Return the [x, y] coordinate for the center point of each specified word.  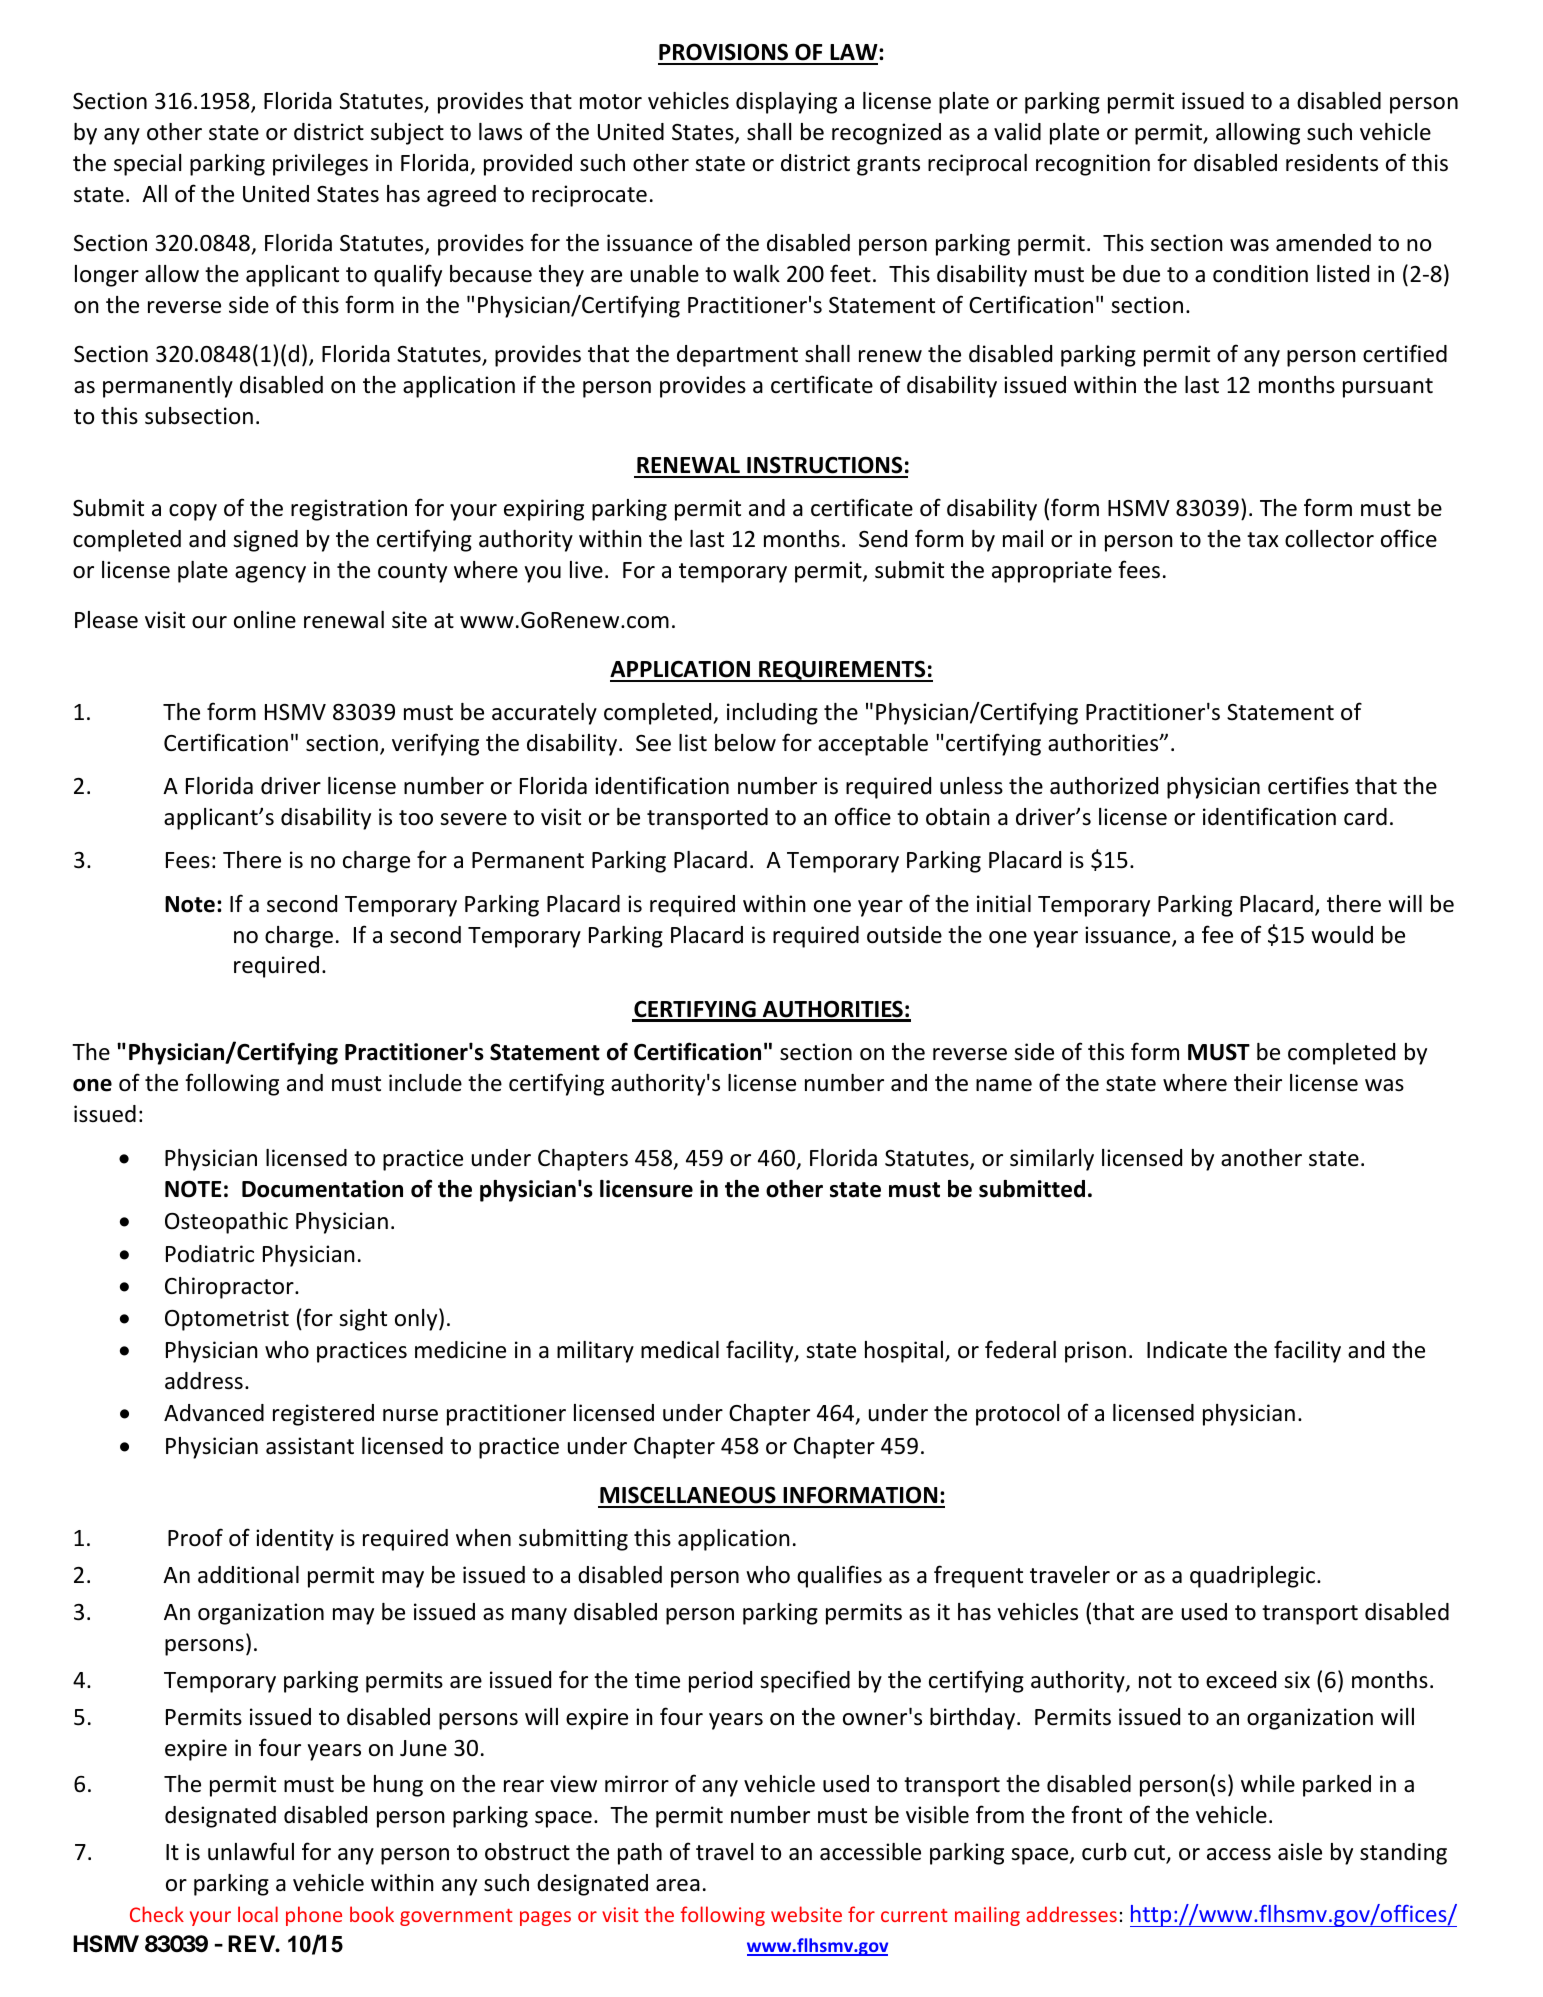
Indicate [1187, 1350]
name [1004, 1085]
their [1258, 1083]
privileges [320, 165]
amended [1323, 243]
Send [883, 539]
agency [270, 574]
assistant [310, 1446]
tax [1263, 540]
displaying [786, 103]
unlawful [251, 1851]
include [425, 1083]
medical [680, 1350]
